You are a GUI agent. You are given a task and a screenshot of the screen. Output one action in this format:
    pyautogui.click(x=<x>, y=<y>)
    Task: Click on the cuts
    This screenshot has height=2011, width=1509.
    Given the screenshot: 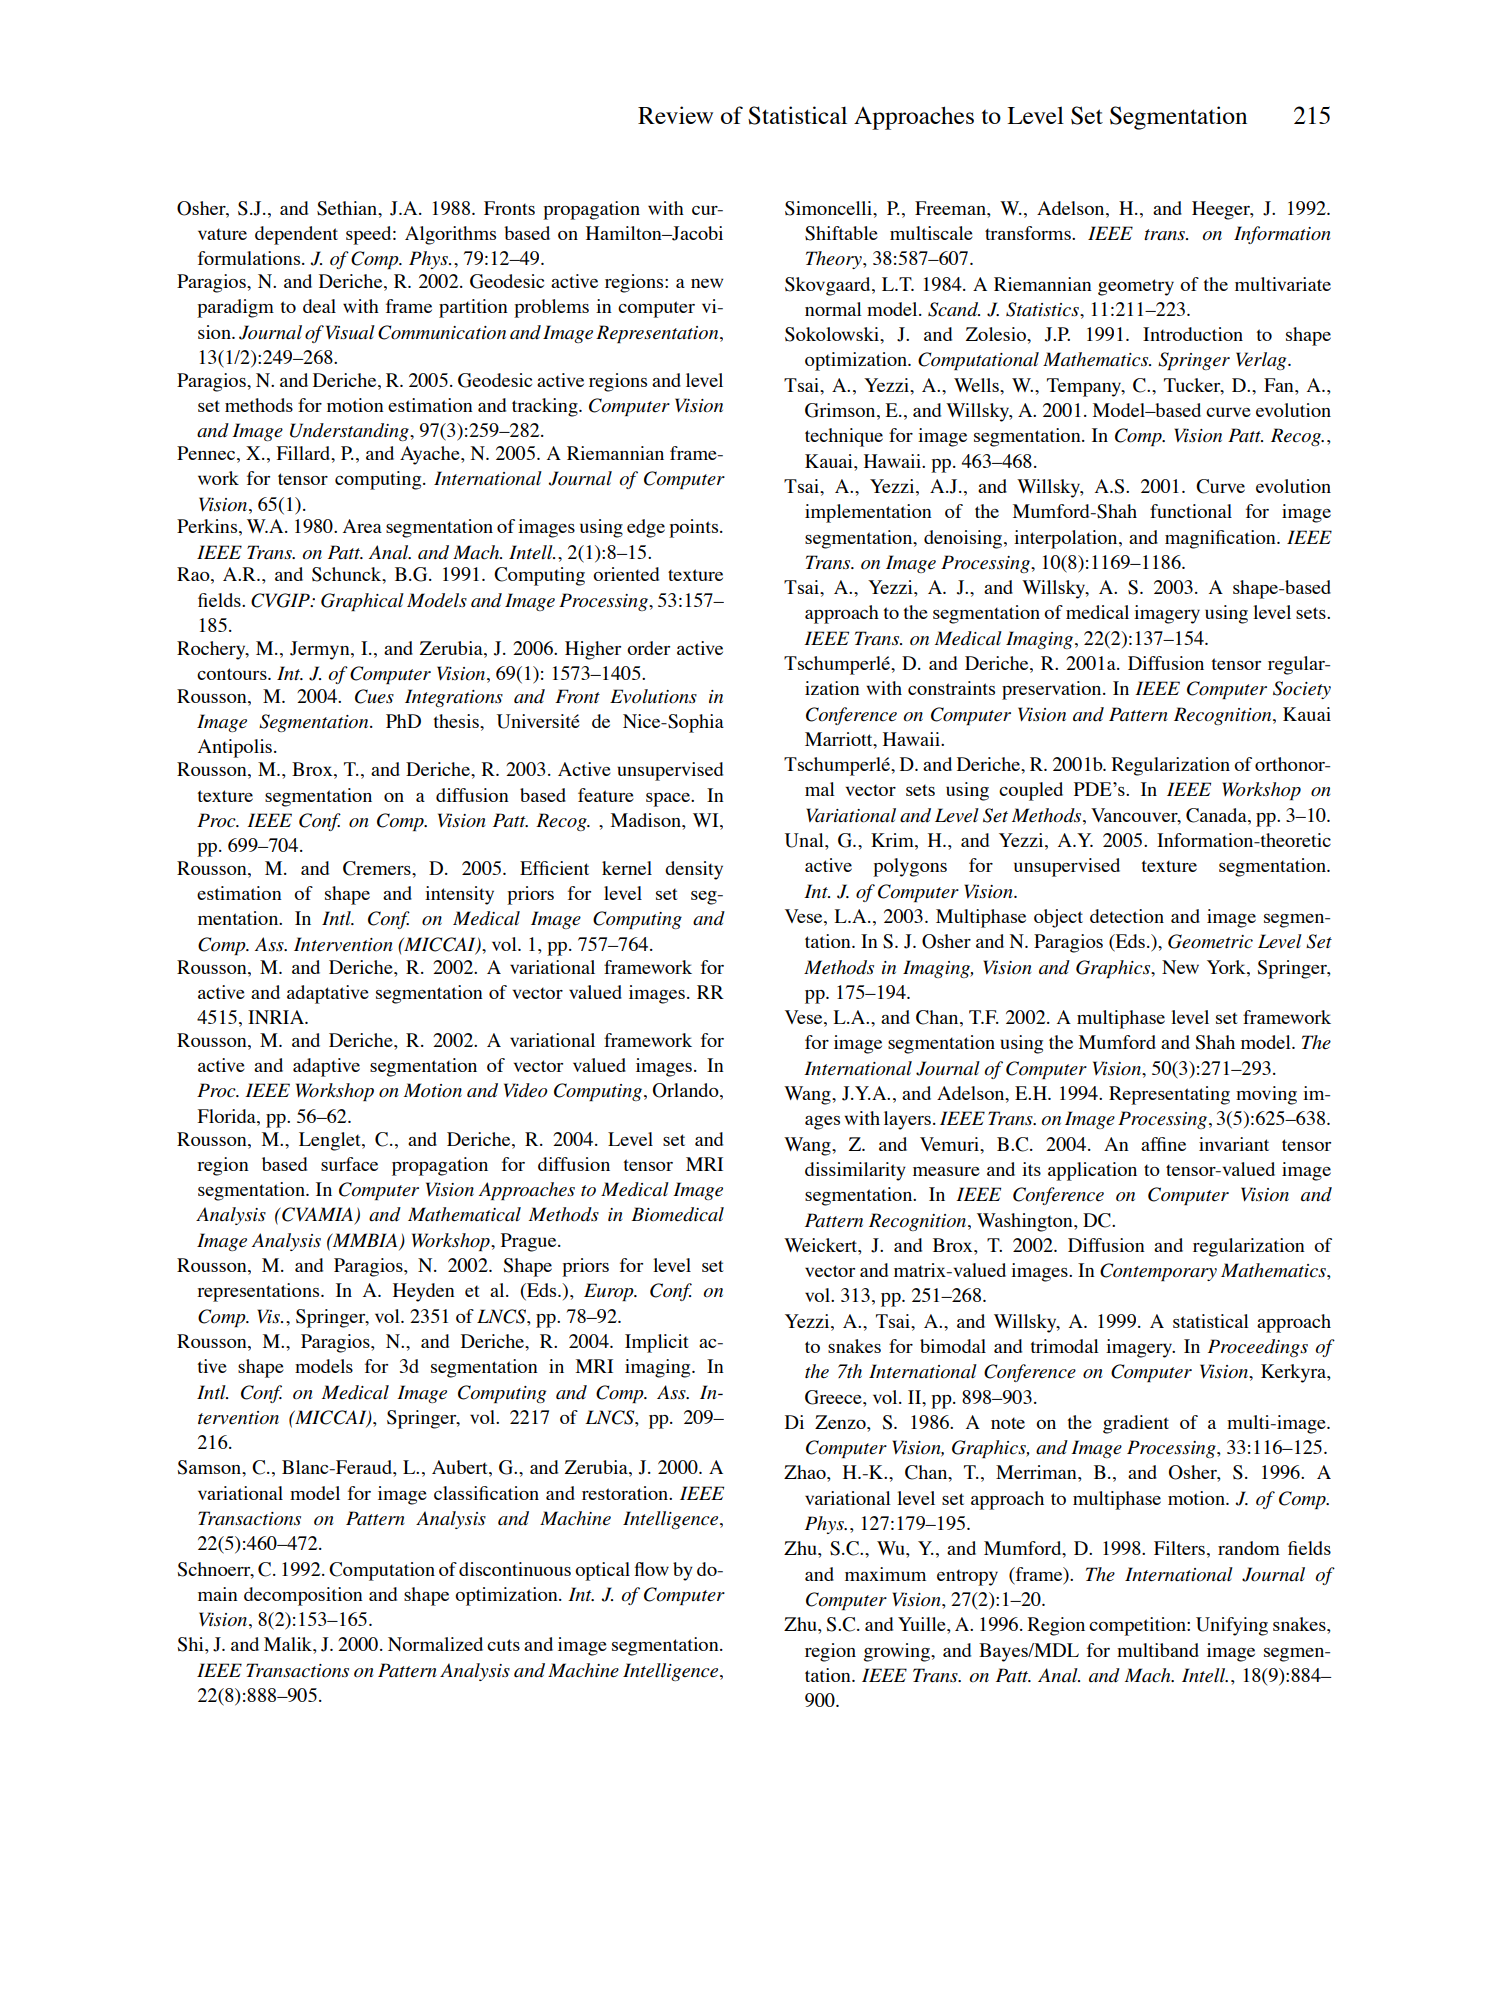 What is the action you would take?
    pyautogui.click(x=503, y=1645)
